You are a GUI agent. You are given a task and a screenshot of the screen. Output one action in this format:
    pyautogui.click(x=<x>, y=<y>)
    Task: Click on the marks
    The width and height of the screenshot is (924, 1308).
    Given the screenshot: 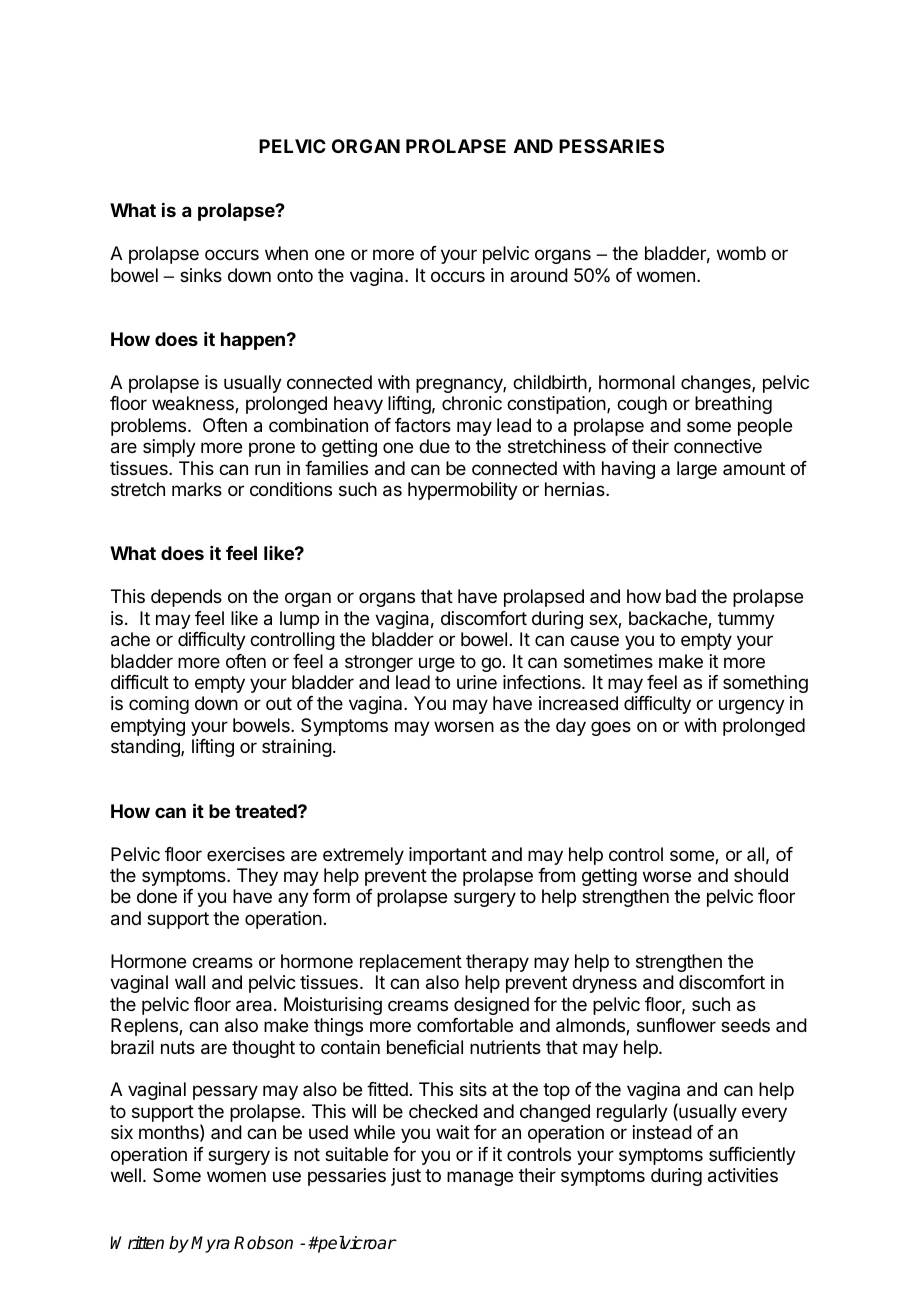 What is the action you would take?
    pyautogui.click(x=197, y=489)
